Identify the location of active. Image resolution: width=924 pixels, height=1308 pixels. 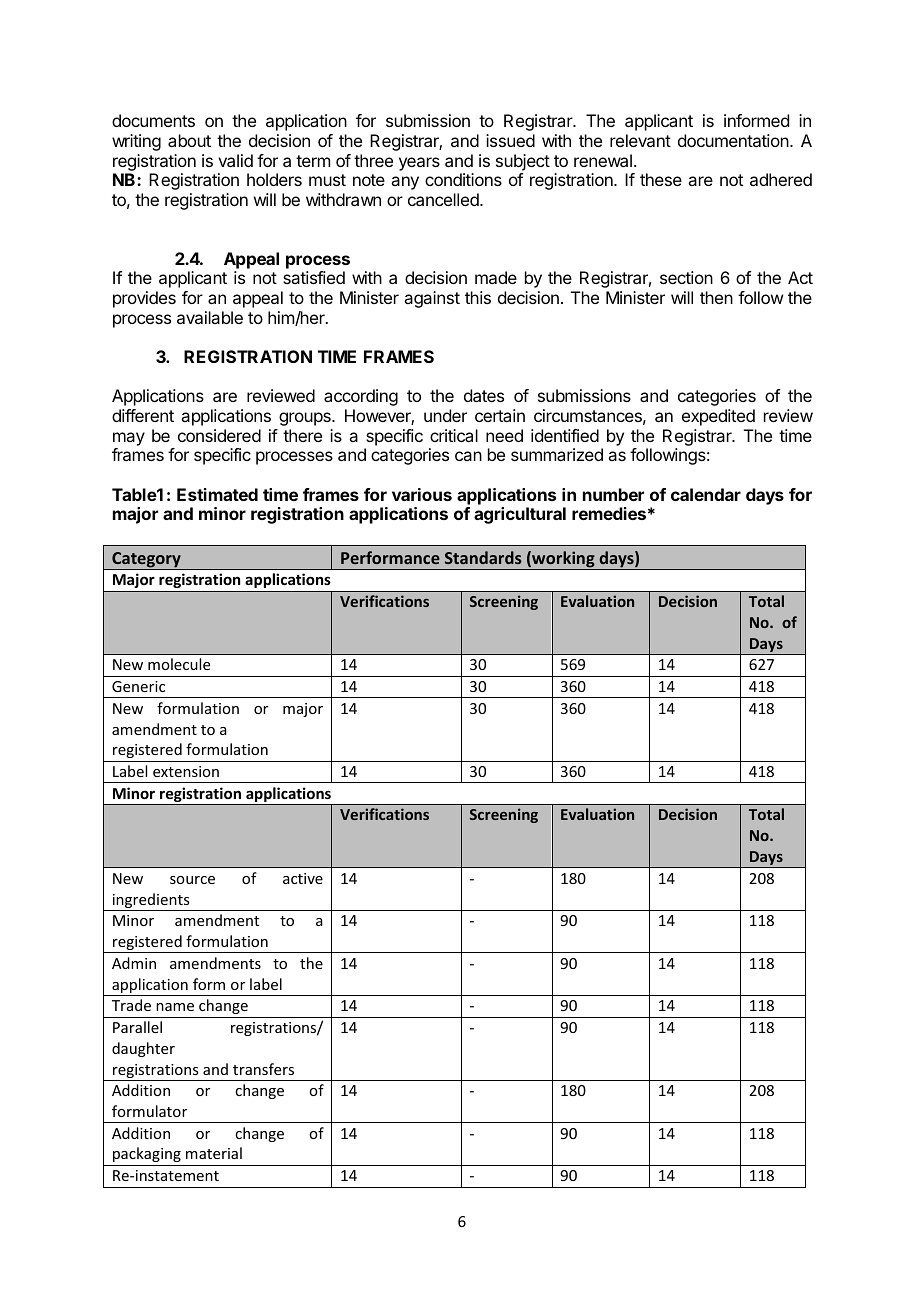
(303, 878).
